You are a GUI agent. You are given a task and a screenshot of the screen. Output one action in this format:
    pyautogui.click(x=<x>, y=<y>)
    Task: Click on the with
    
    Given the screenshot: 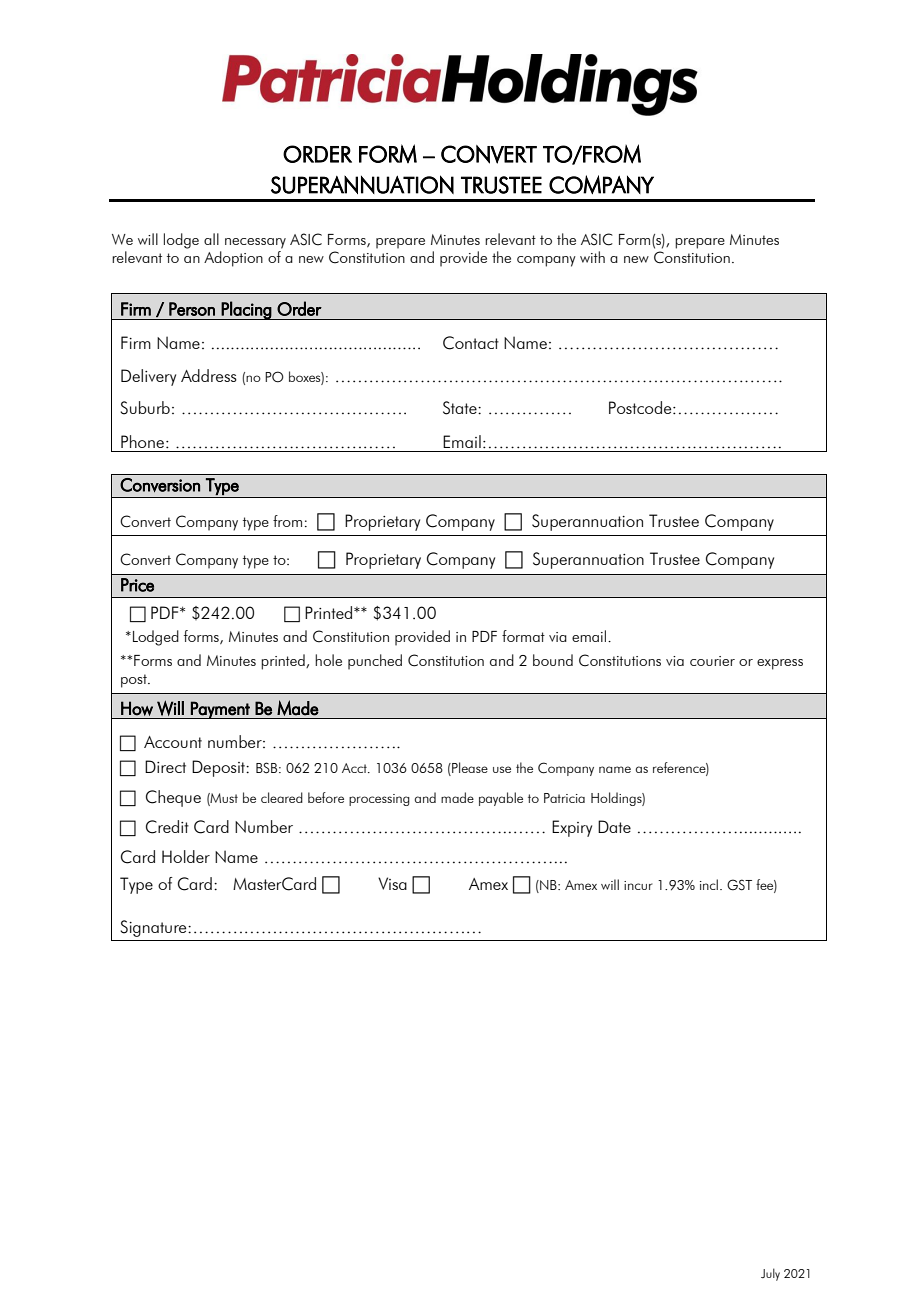 What is the action you would take?
    pyautogui.click(x=592, y=257)
